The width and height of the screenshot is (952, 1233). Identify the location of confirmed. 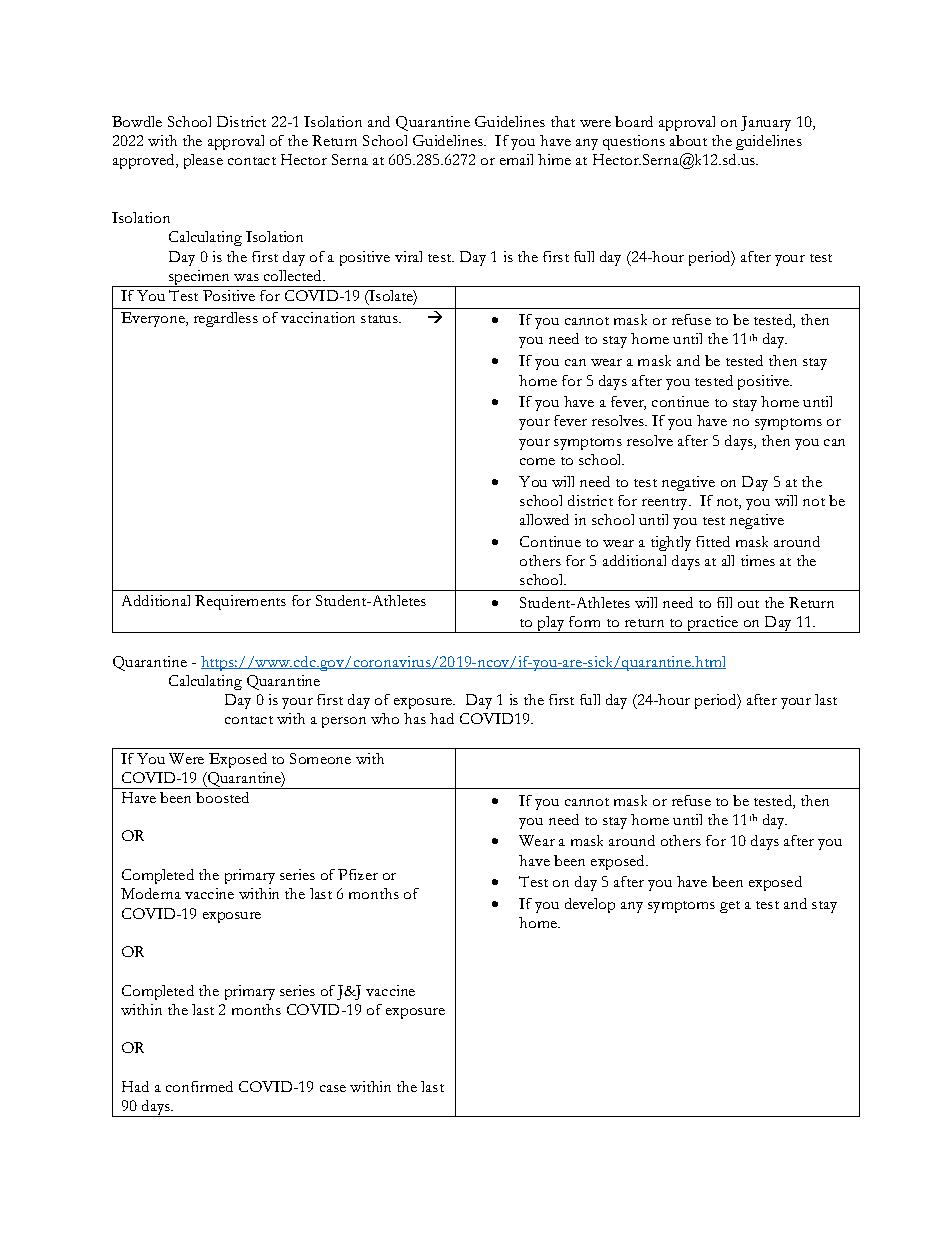
(199, 1086).
